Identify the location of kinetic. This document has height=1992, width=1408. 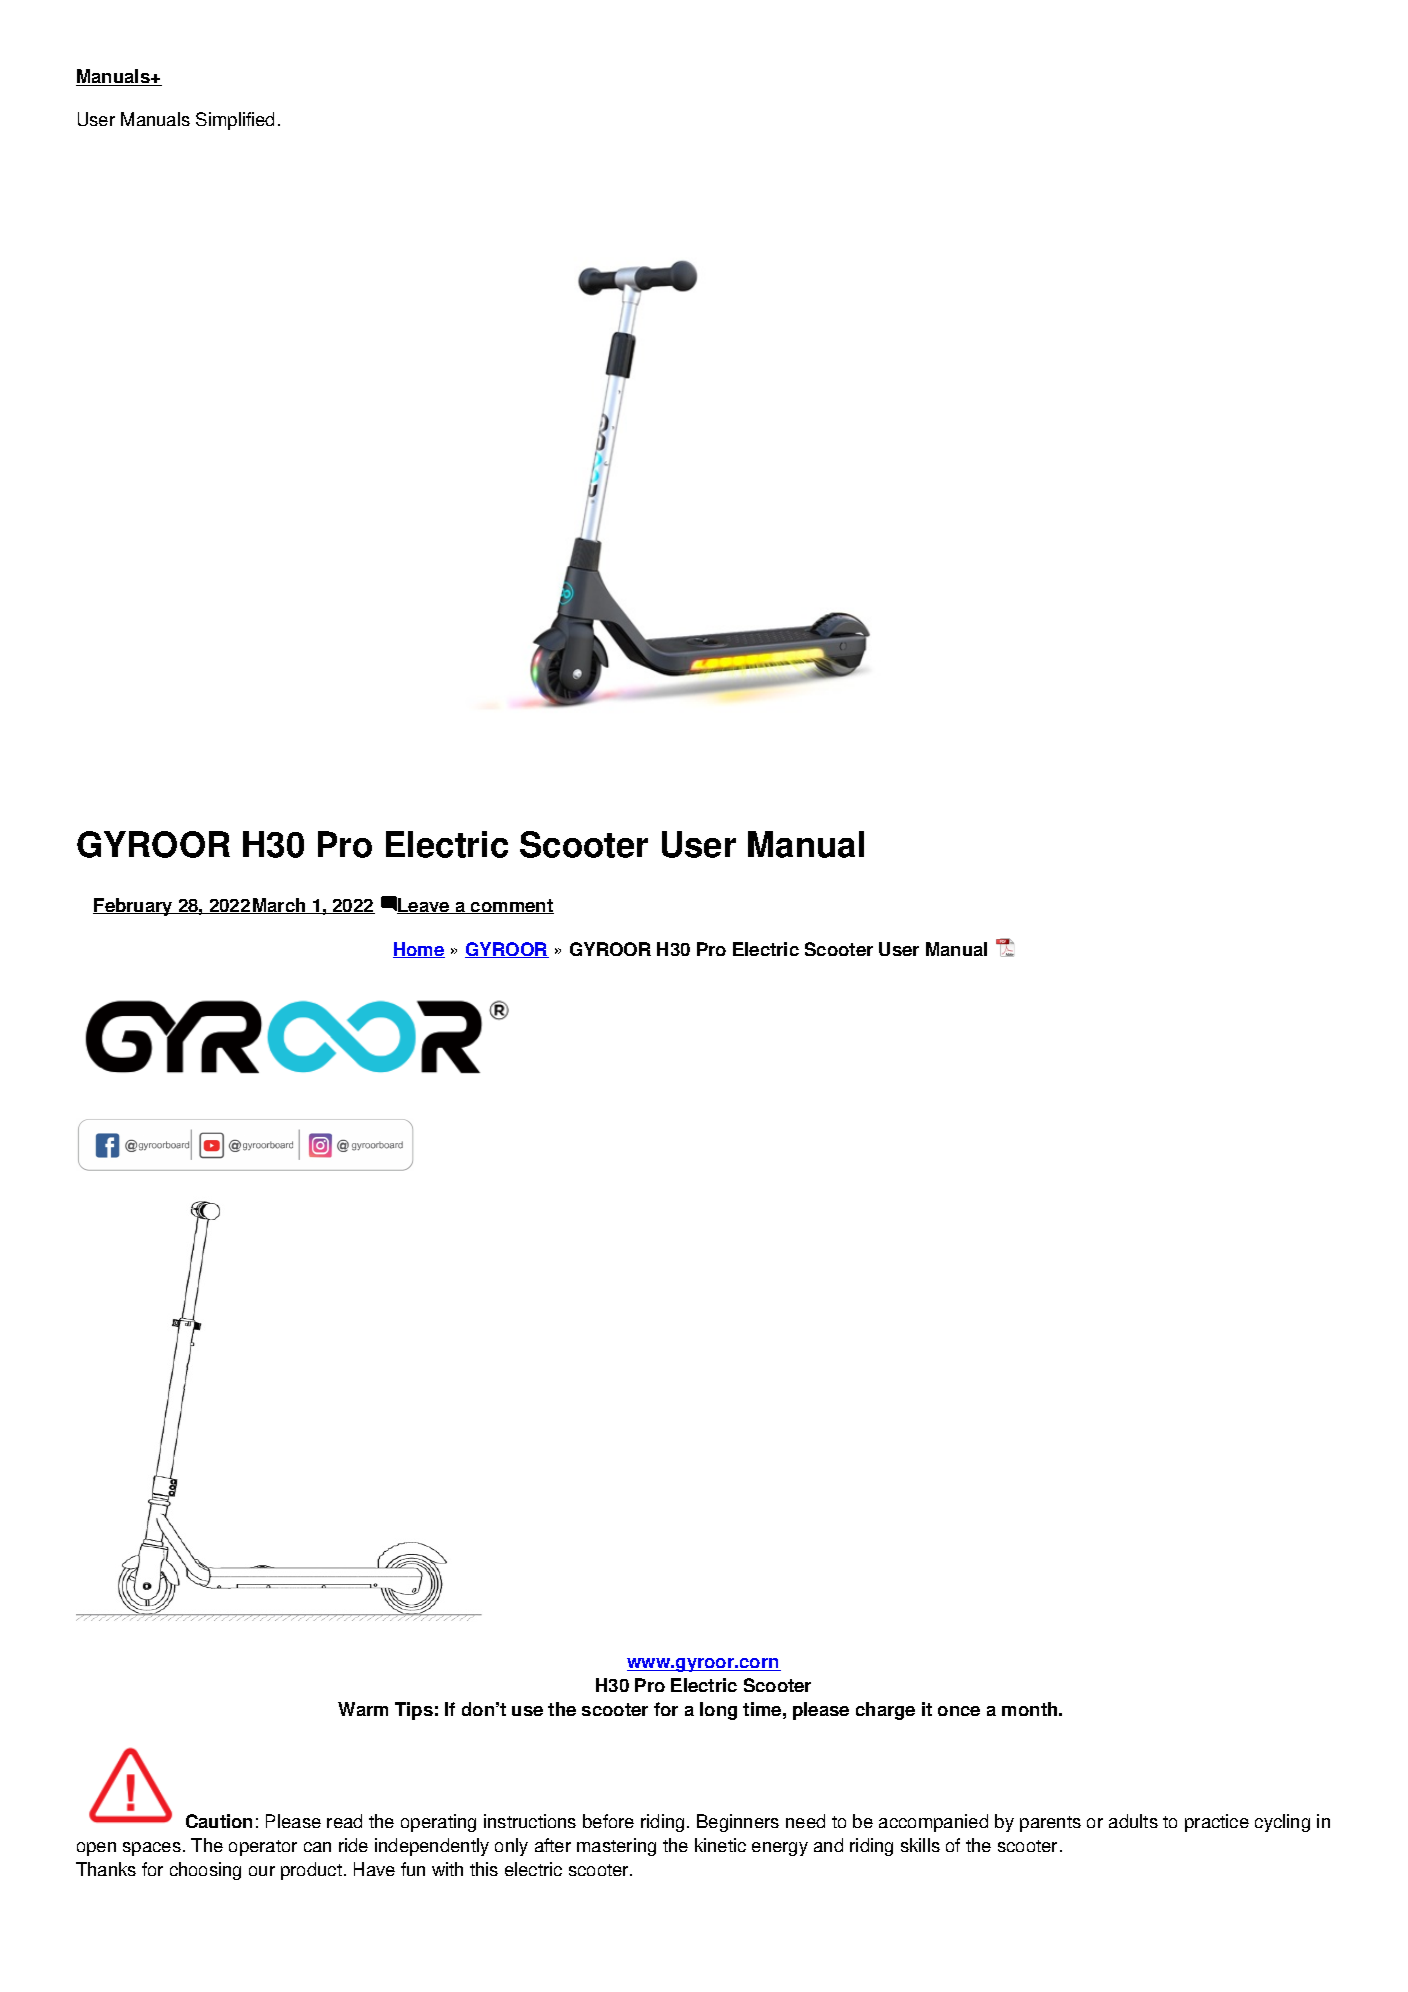
(720, 1845).
